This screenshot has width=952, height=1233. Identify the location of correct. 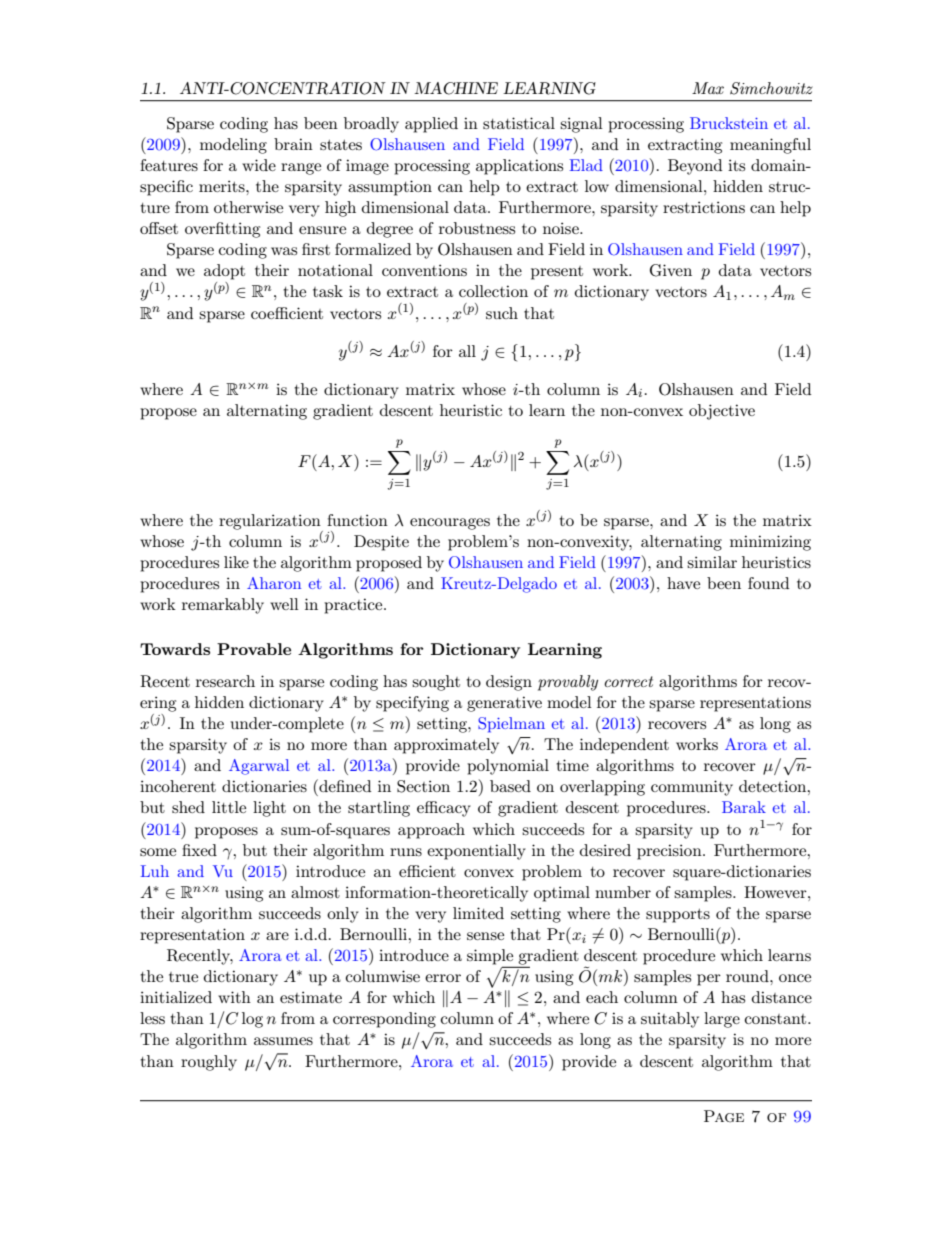
(628, 681).
